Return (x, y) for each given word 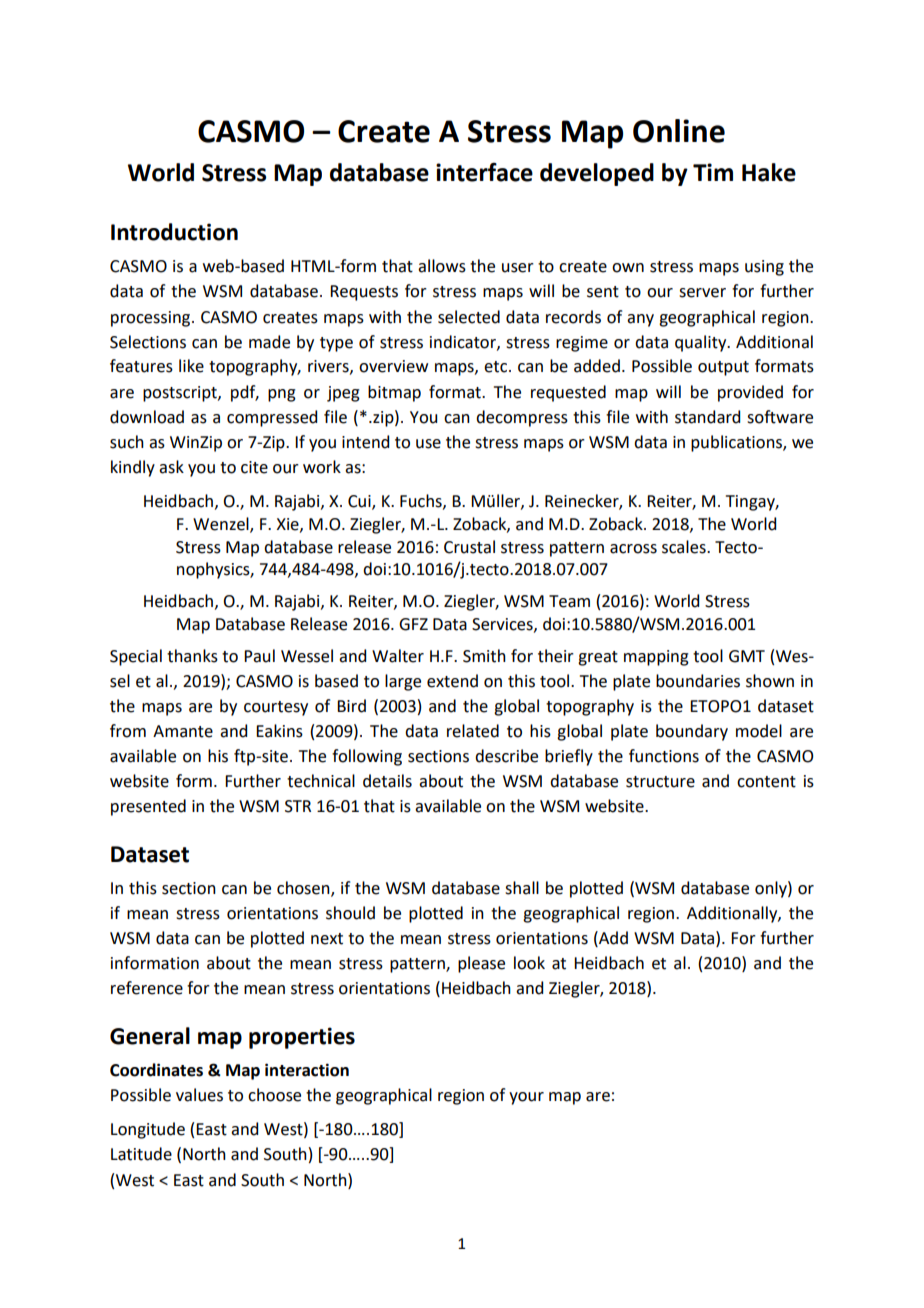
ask (171, 467)
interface (484, 172)
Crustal (469, 547)
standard (707, 417)
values (199, 1095)
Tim (713, 172)
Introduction (174, 232)
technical (321, 781)
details (387, 781)
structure (660, 782)
